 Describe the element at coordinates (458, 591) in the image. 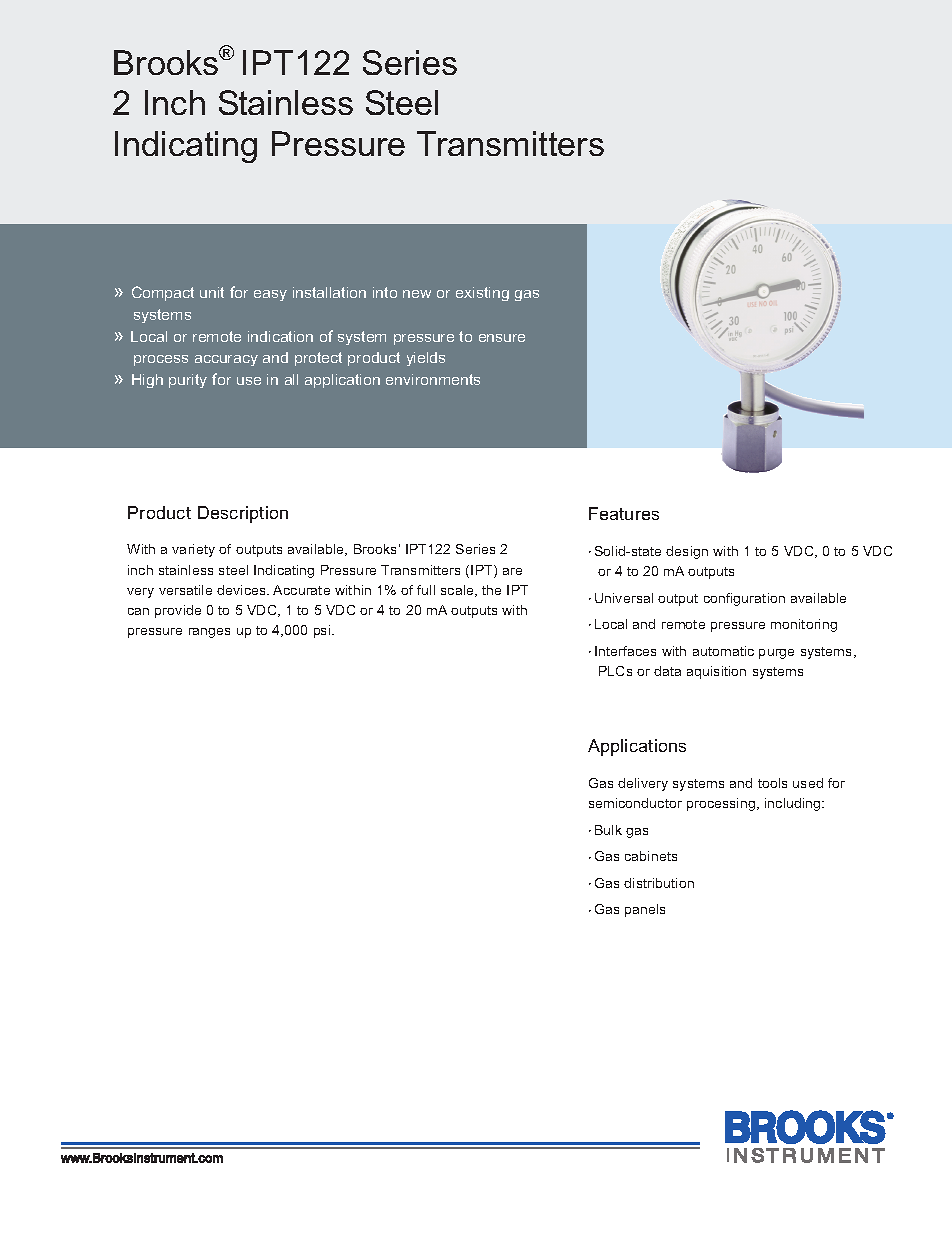

I see `scale` at that location.
